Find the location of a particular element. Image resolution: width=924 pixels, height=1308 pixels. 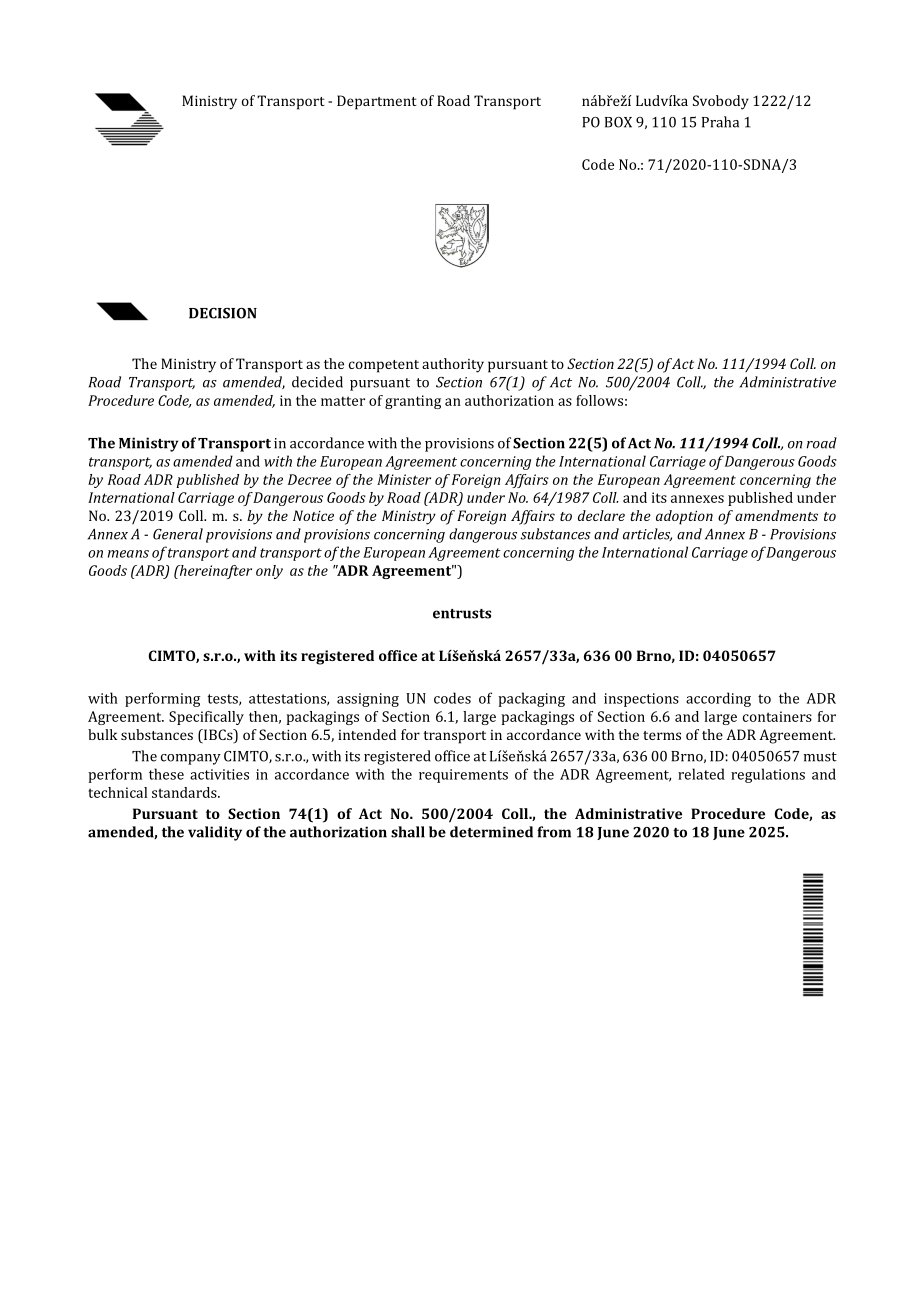

BOX is located at coordinates (618, 122).
